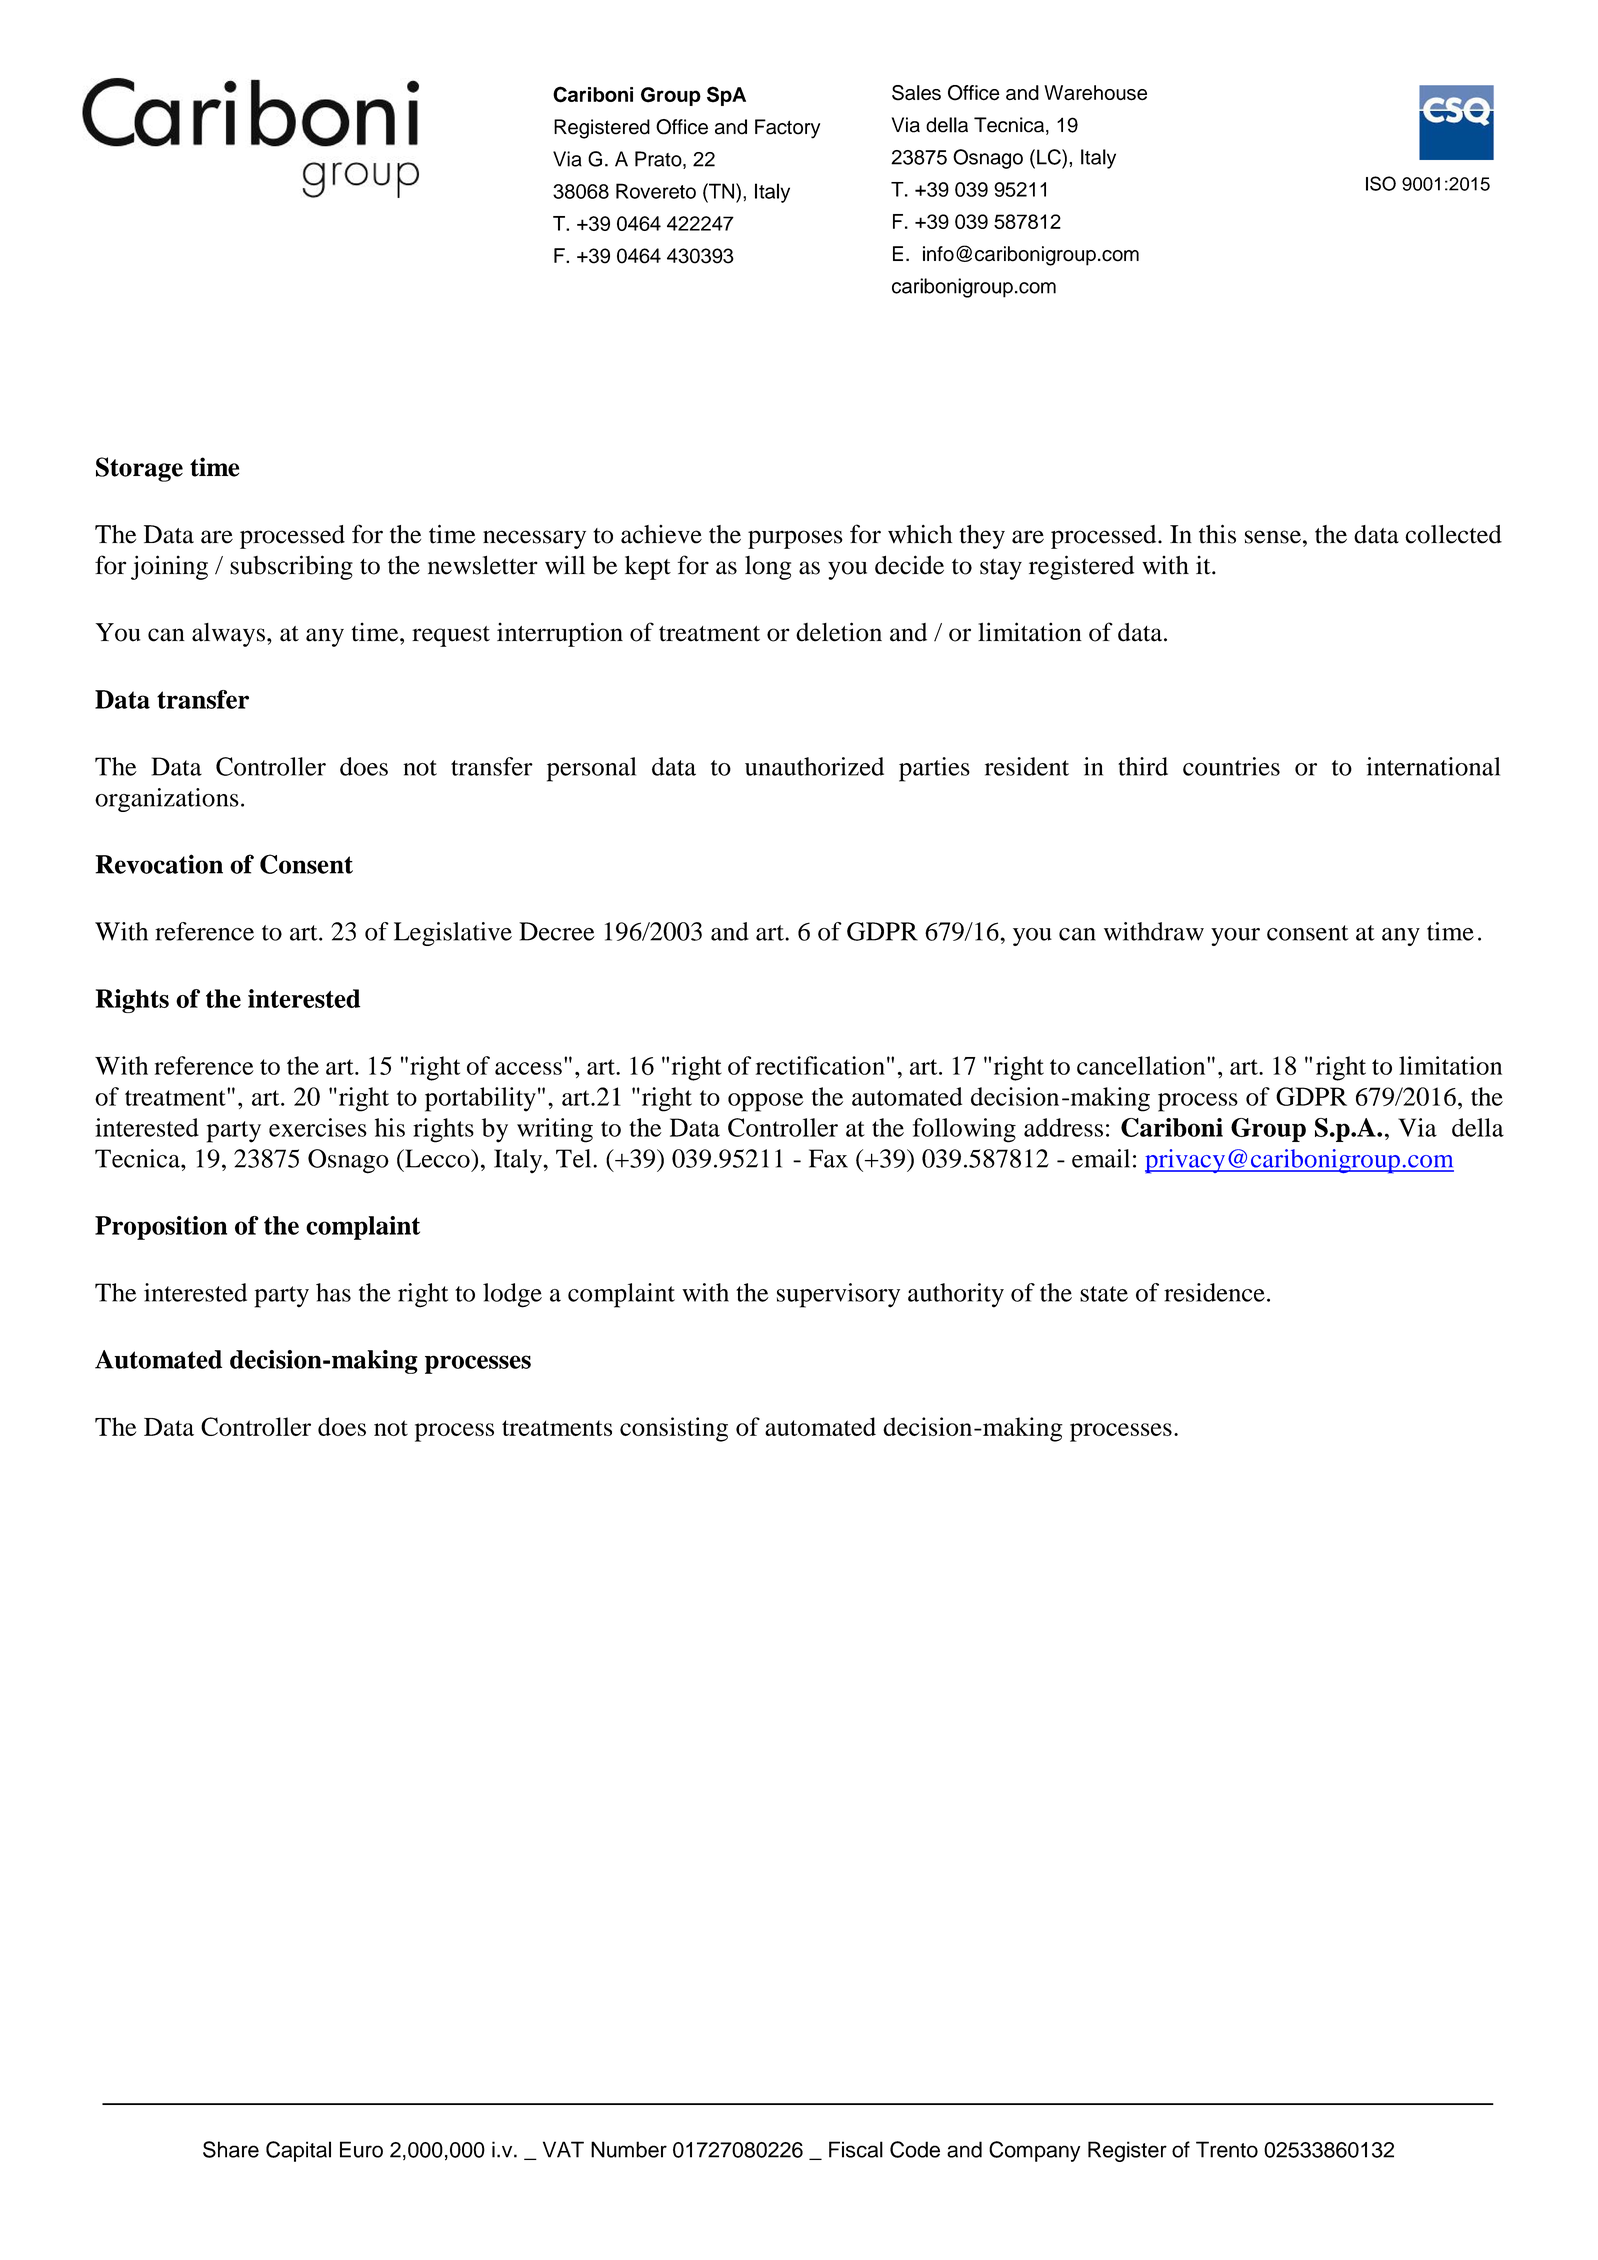 This screenshot has height=2260, width=1598. I want to click on Factory, so click(787, 129).
